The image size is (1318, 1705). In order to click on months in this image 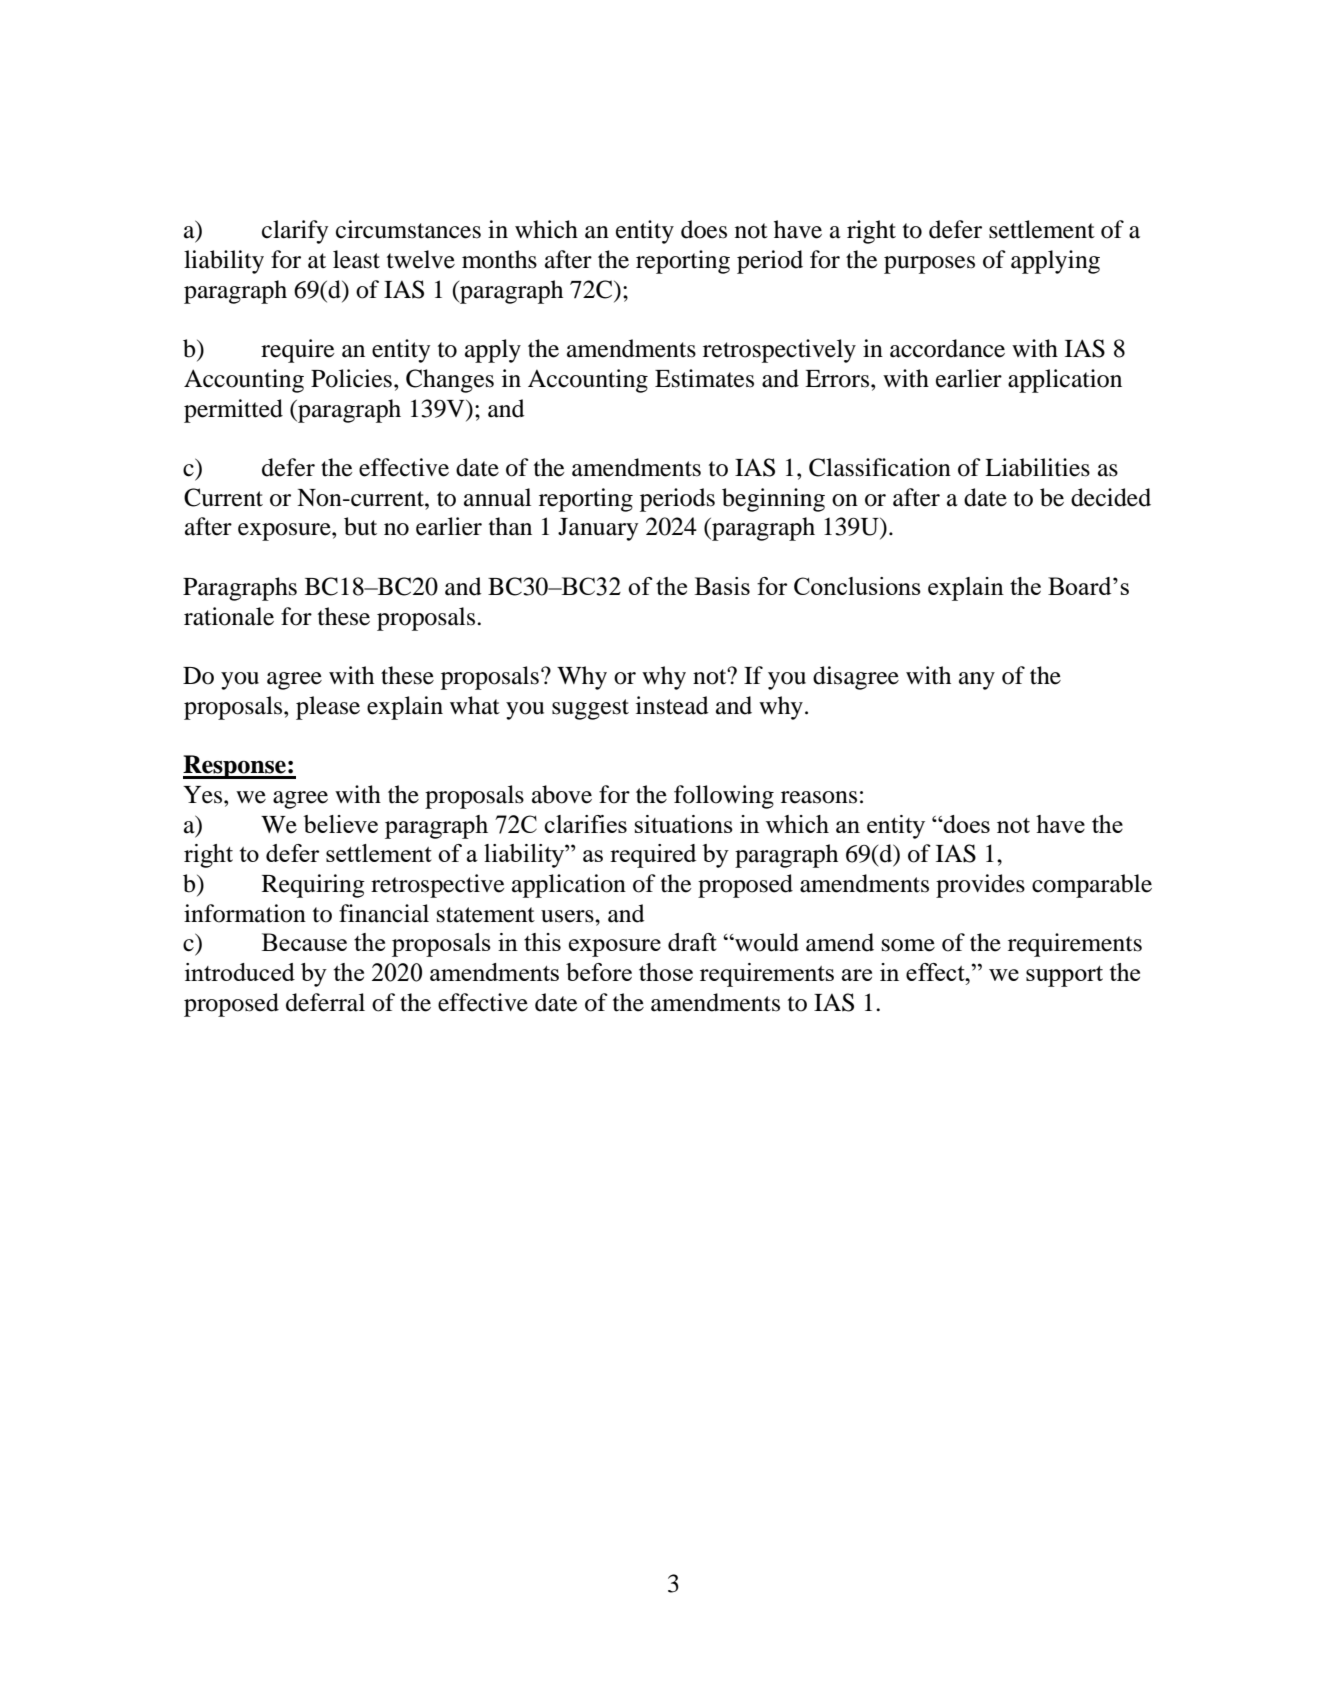, I will do `click(499, 259)`.
